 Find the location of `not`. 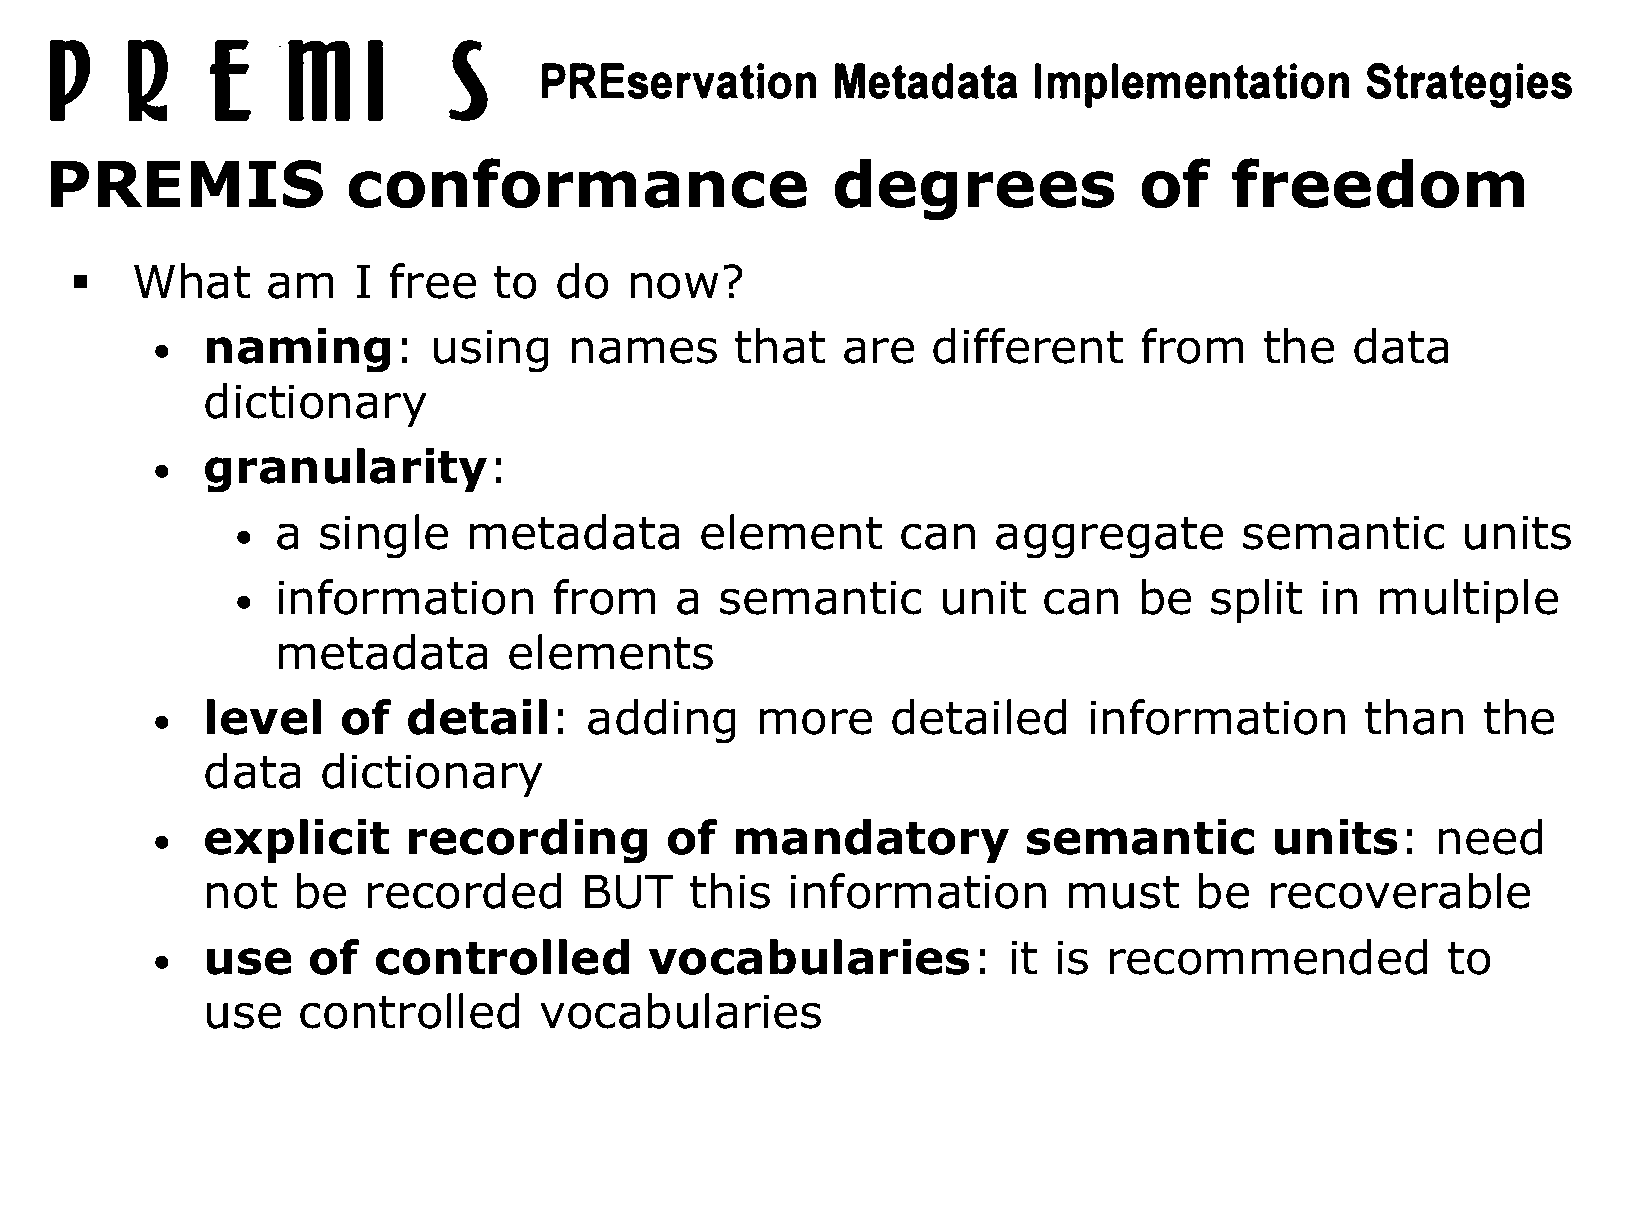

not is located at coordinates (242, 892).
